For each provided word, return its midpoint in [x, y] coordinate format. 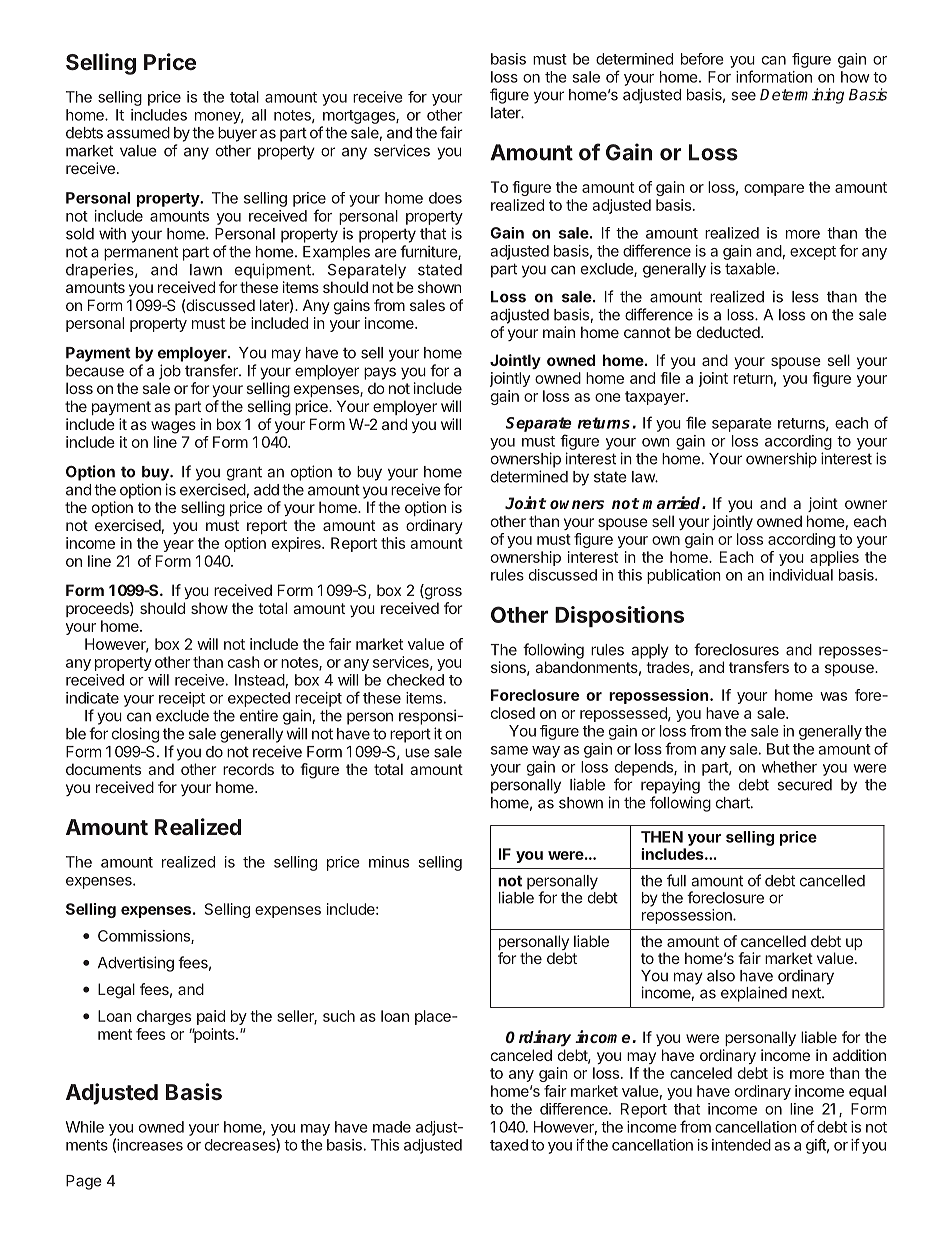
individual [801, 575]
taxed [509, 1145]
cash [244, 662]
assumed [138, 133]
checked [415, 680]
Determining [802, 96]
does [445, 198]
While [85, 1127]
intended [741, 1145]
